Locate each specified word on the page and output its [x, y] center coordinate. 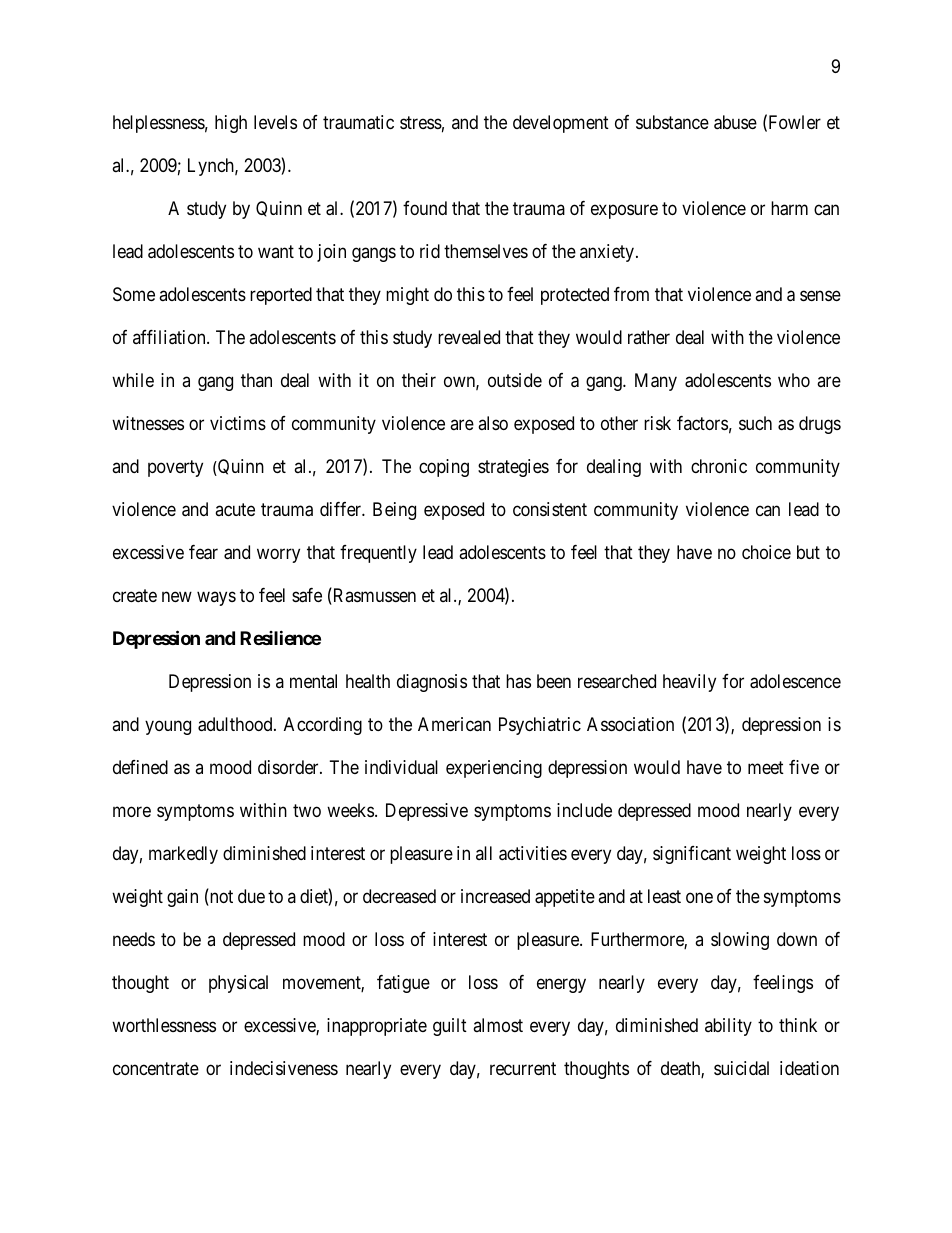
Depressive [427, 812]
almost [498, 1025]
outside [515, 380]
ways [216, 599]
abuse [735, 122]
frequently [378, 554]
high [231, 124]
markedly [183, 855]
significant [692, 855]
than [256, 380]
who [794, 380]
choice [766, 552]
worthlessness [164, 1025]
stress [421, 122]
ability [728, 1027]
